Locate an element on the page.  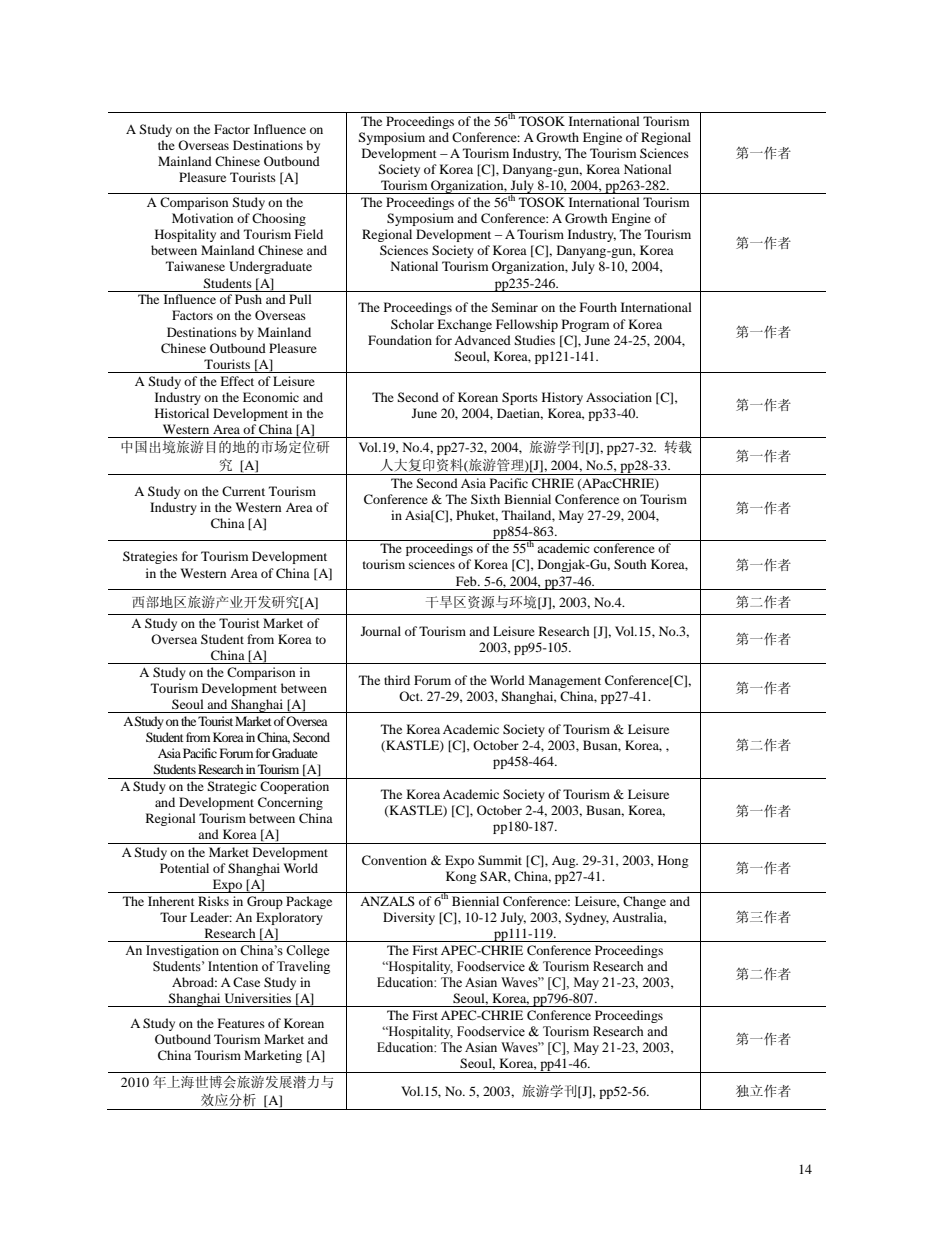
Motivation is located at coordinates (202, 218).
